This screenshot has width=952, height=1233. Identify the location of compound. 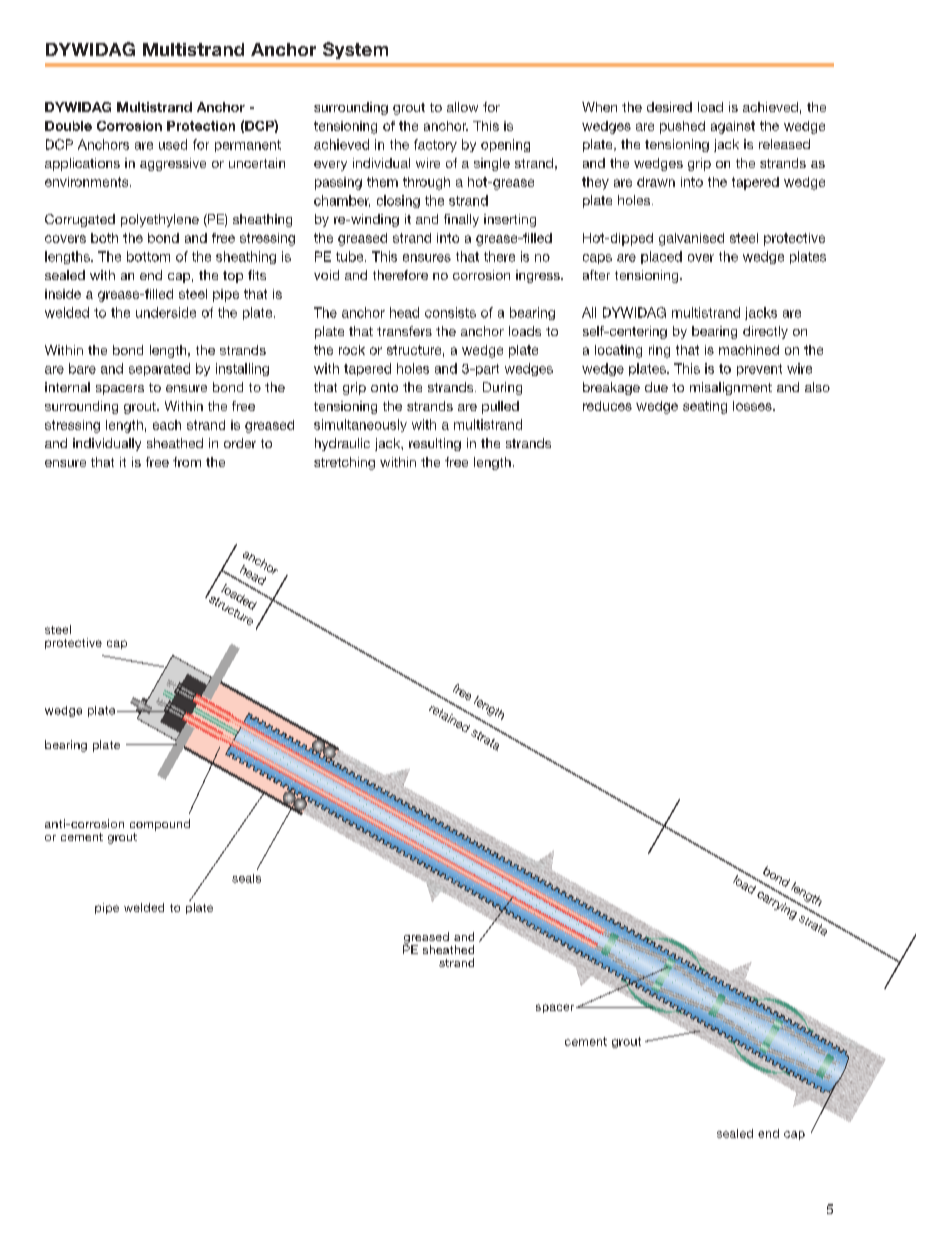
(160, 825).
